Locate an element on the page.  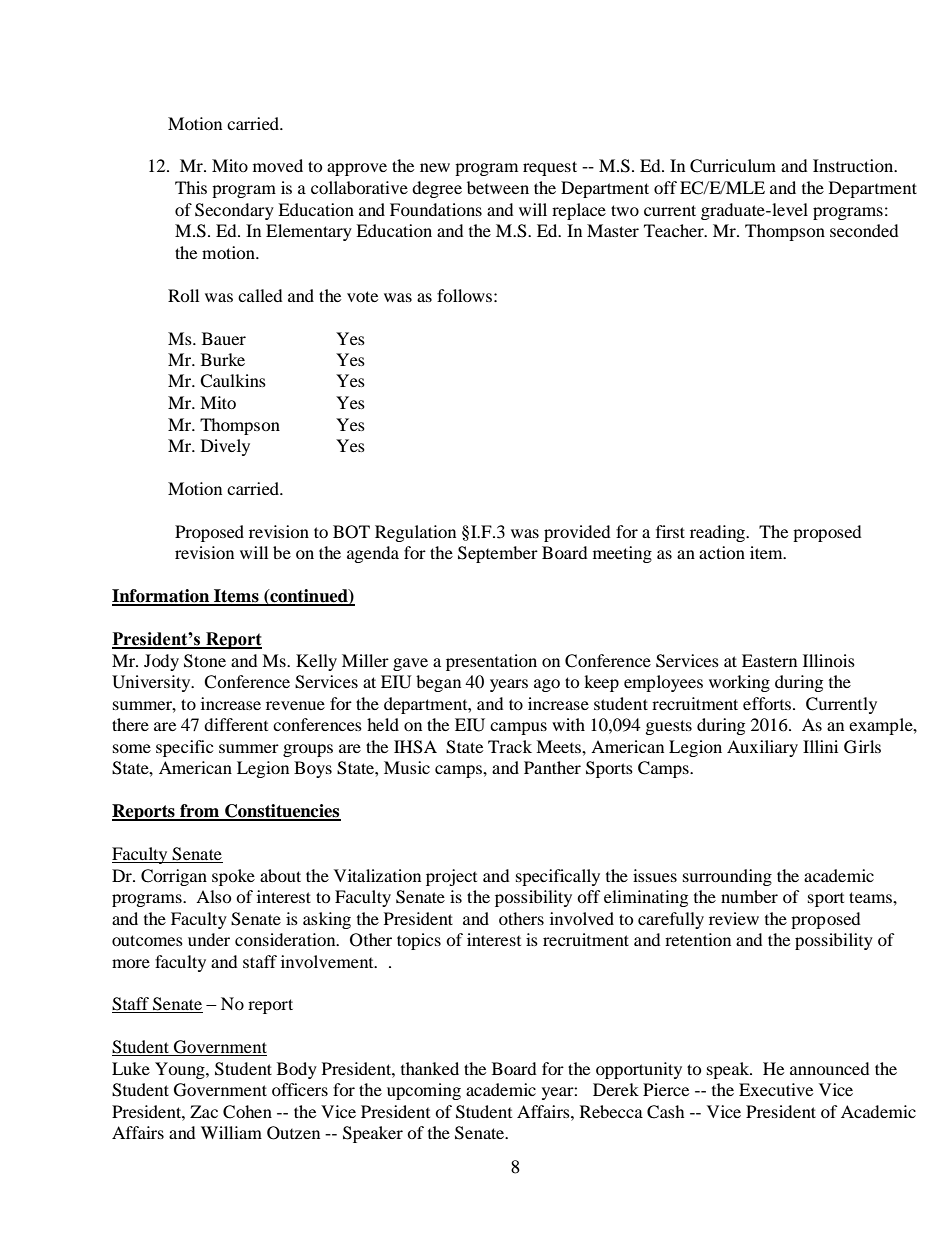
Curriculum is located at coordinates (733, 166).
